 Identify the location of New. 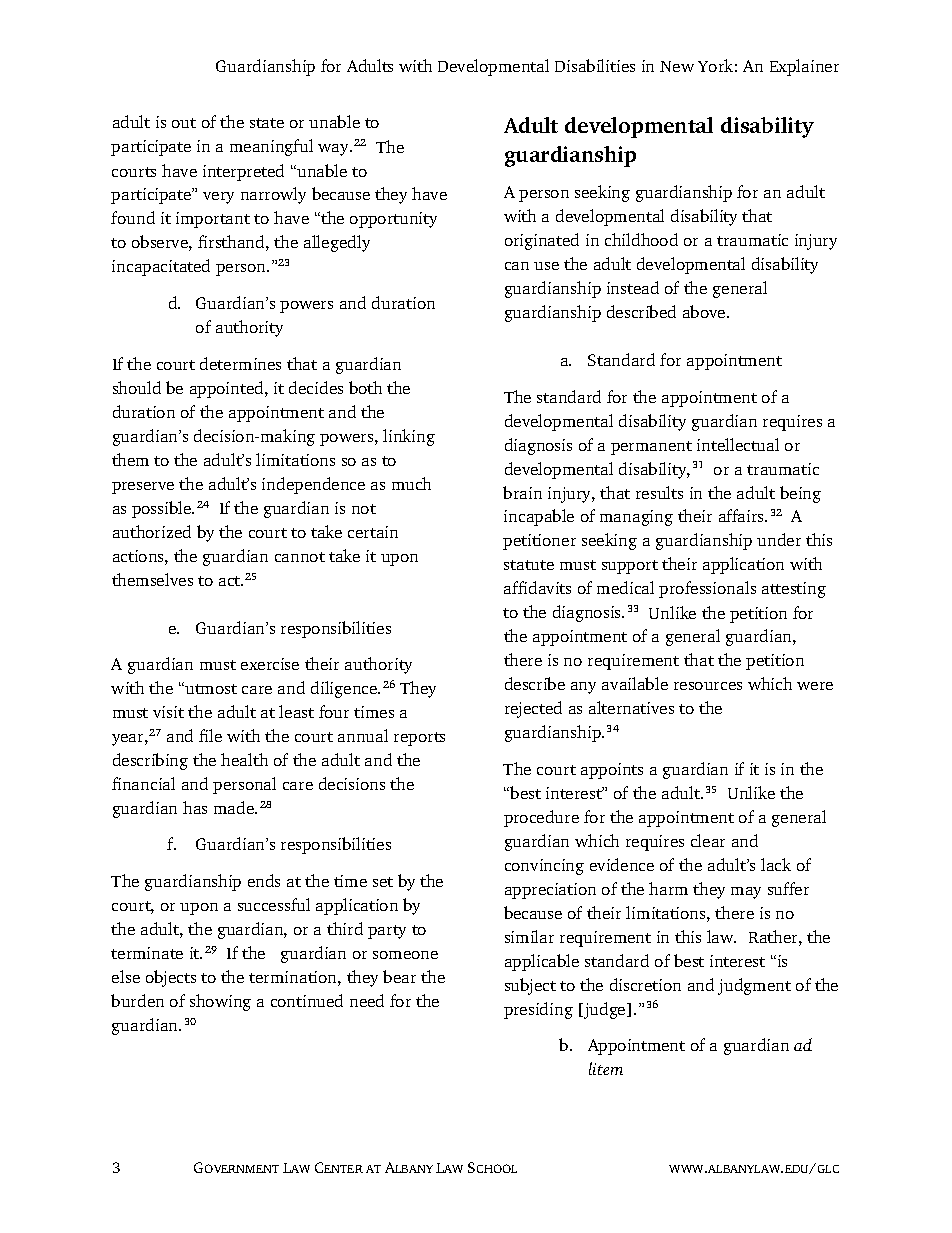
(677, 66).
